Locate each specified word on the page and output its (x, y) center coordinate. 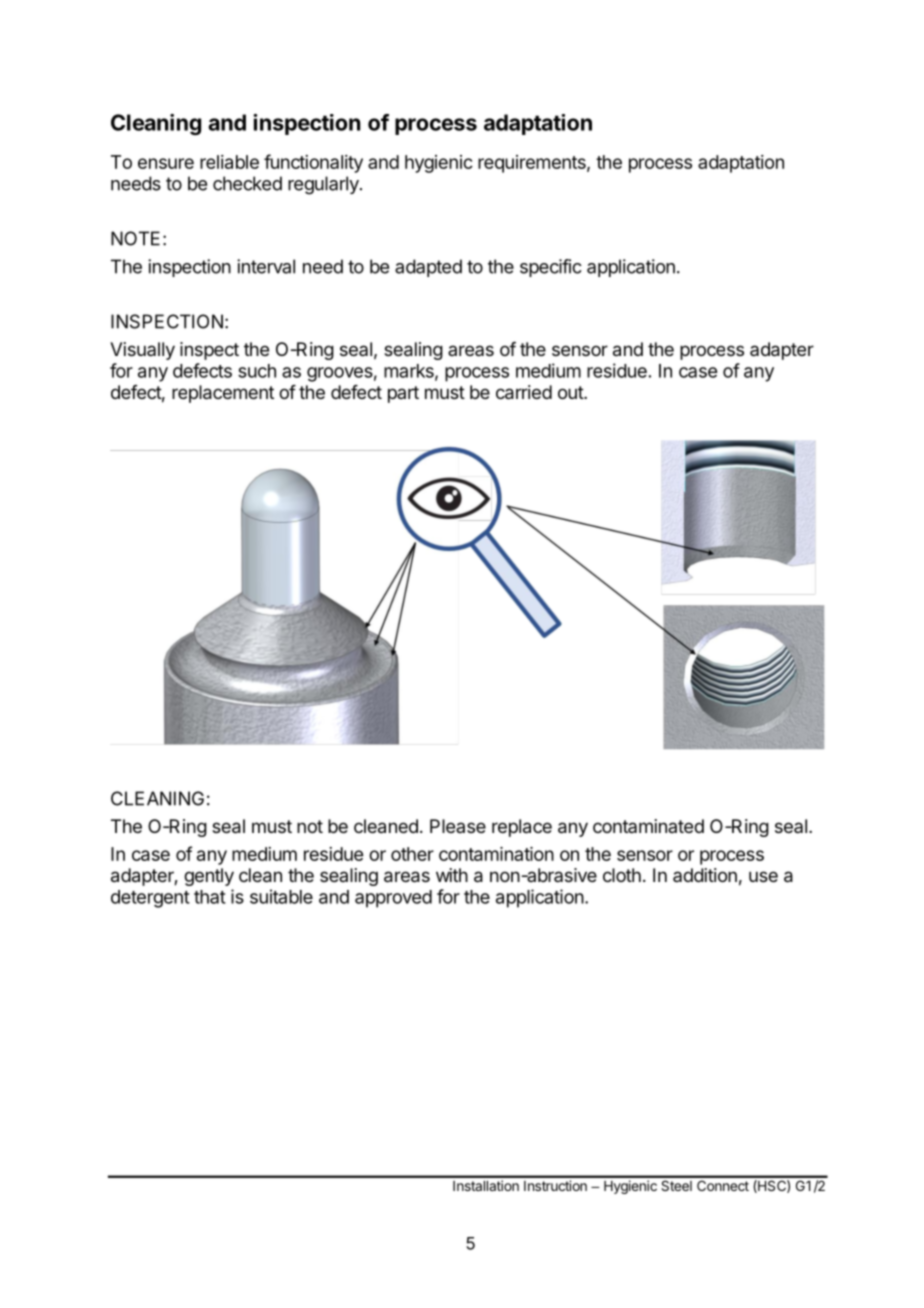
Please (458, 826)
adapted (428, 268)
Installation (486, 1185)
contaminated (648, 826)
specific (551, 268)
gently (209, 877)
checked (247, 183)
